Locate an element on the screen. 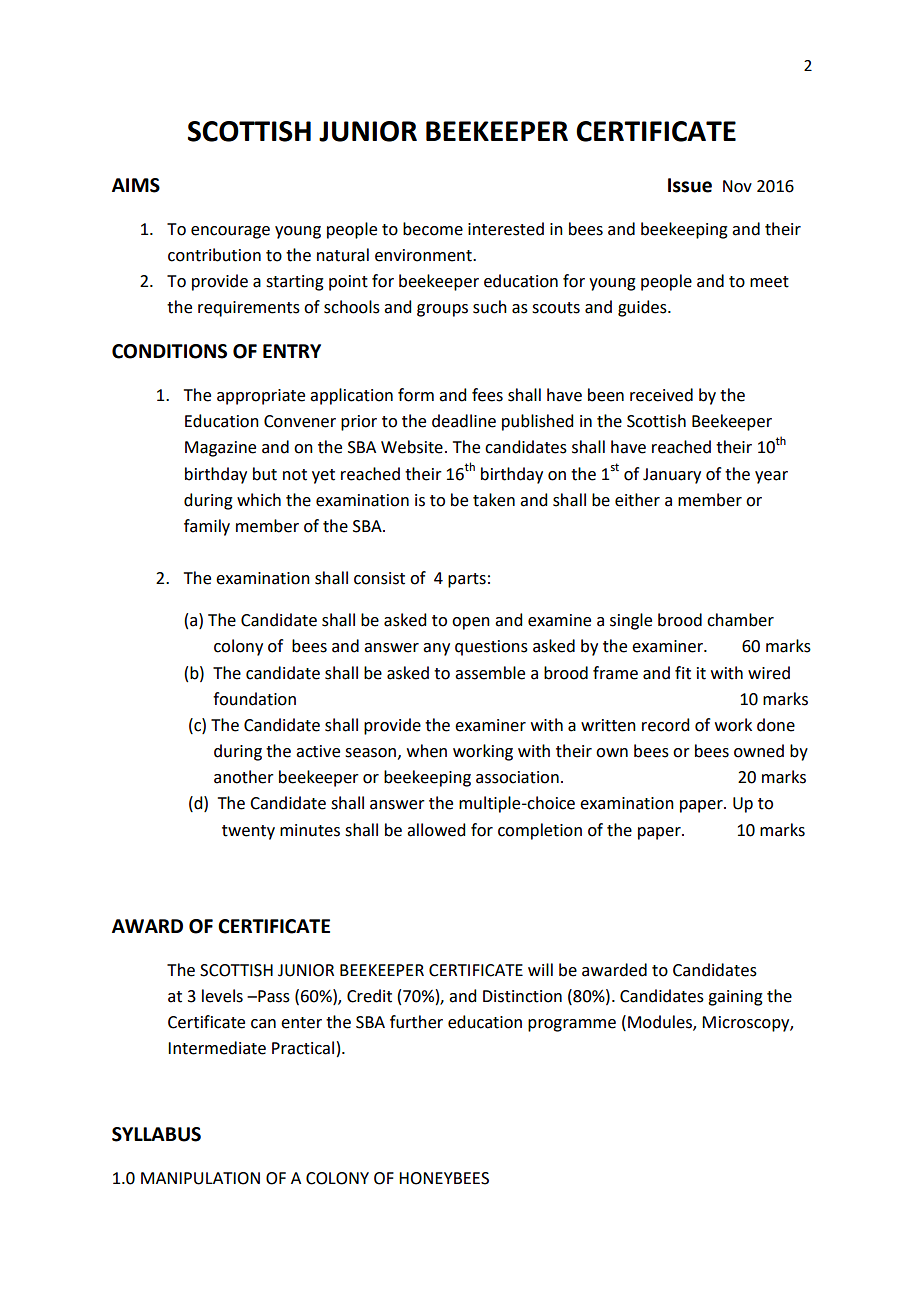  gaining is located at coordinates (735, 998).
